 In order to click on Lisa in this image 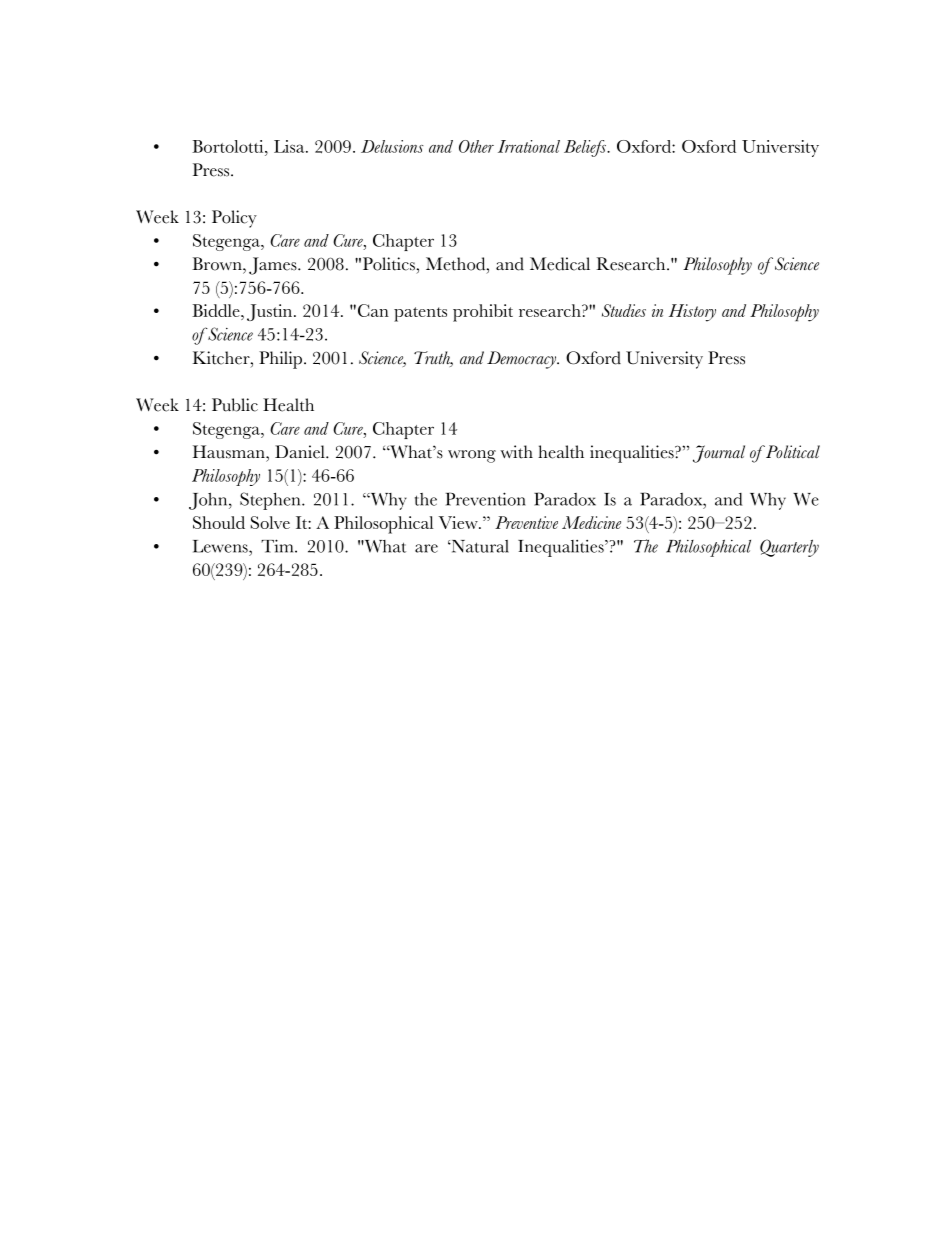, I will do `click(290, 146)`.
